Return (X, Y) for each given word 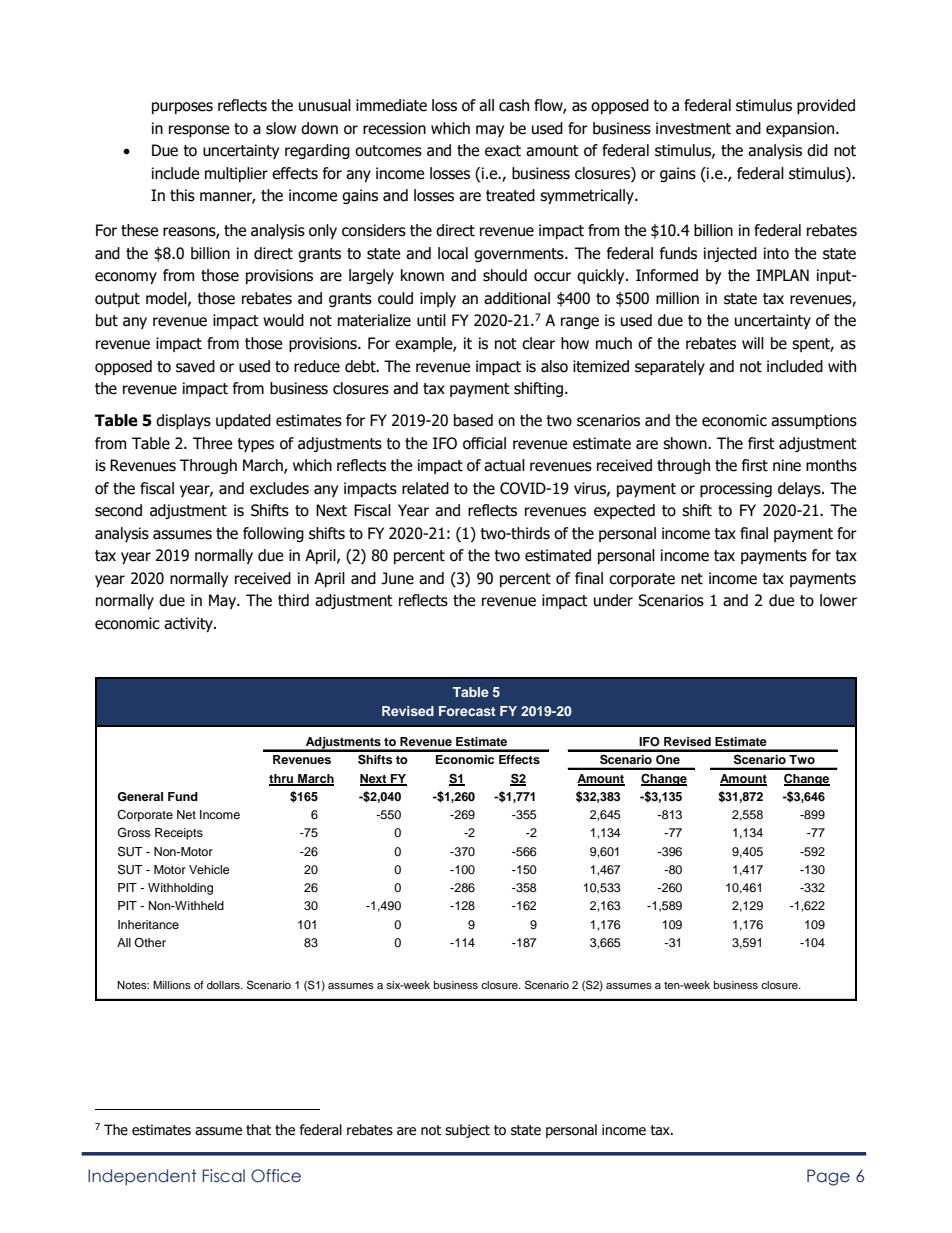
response (199, 131)
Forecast (467, 711)
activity (189, 624)
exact (503, 151)
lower (838, 600)
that (258, 1130)
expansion (801, 129)
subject (467, 1131)
